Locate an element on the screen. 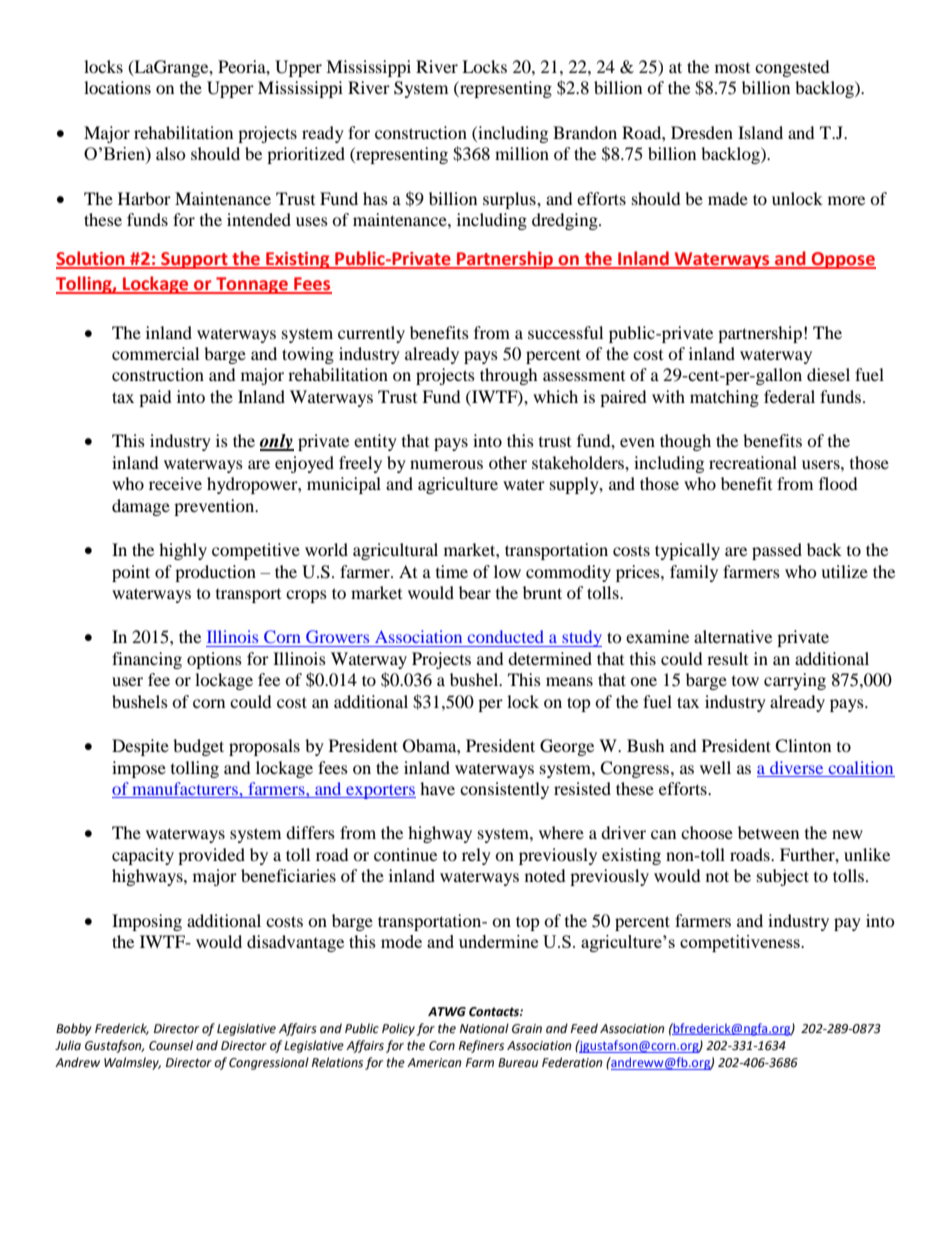 The image size is (952, 1233). million is located at coordinates (522, 153).
